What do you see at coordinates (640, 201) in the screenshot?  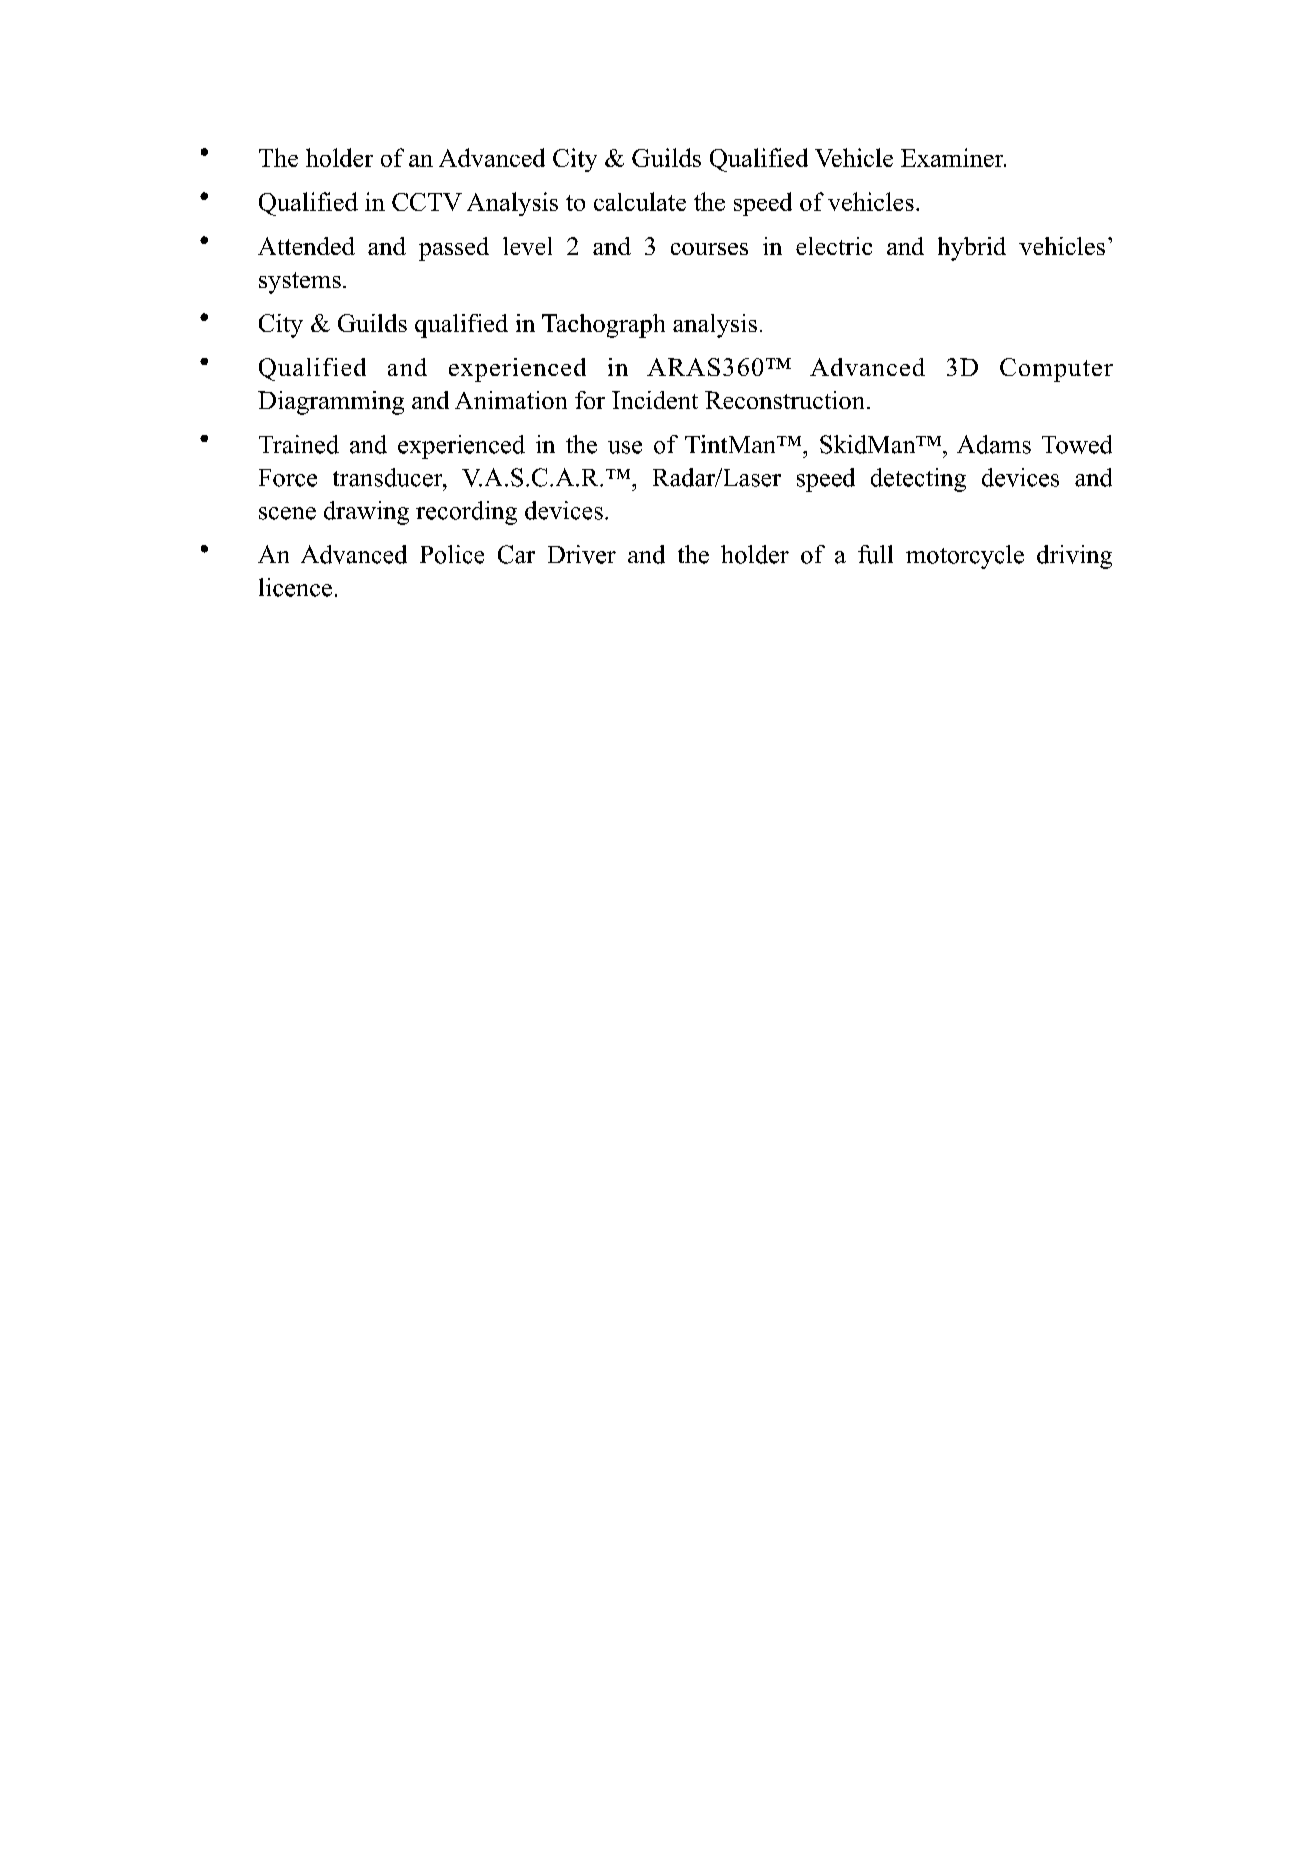 I see `calculate` at bounding box center [640, 201].
